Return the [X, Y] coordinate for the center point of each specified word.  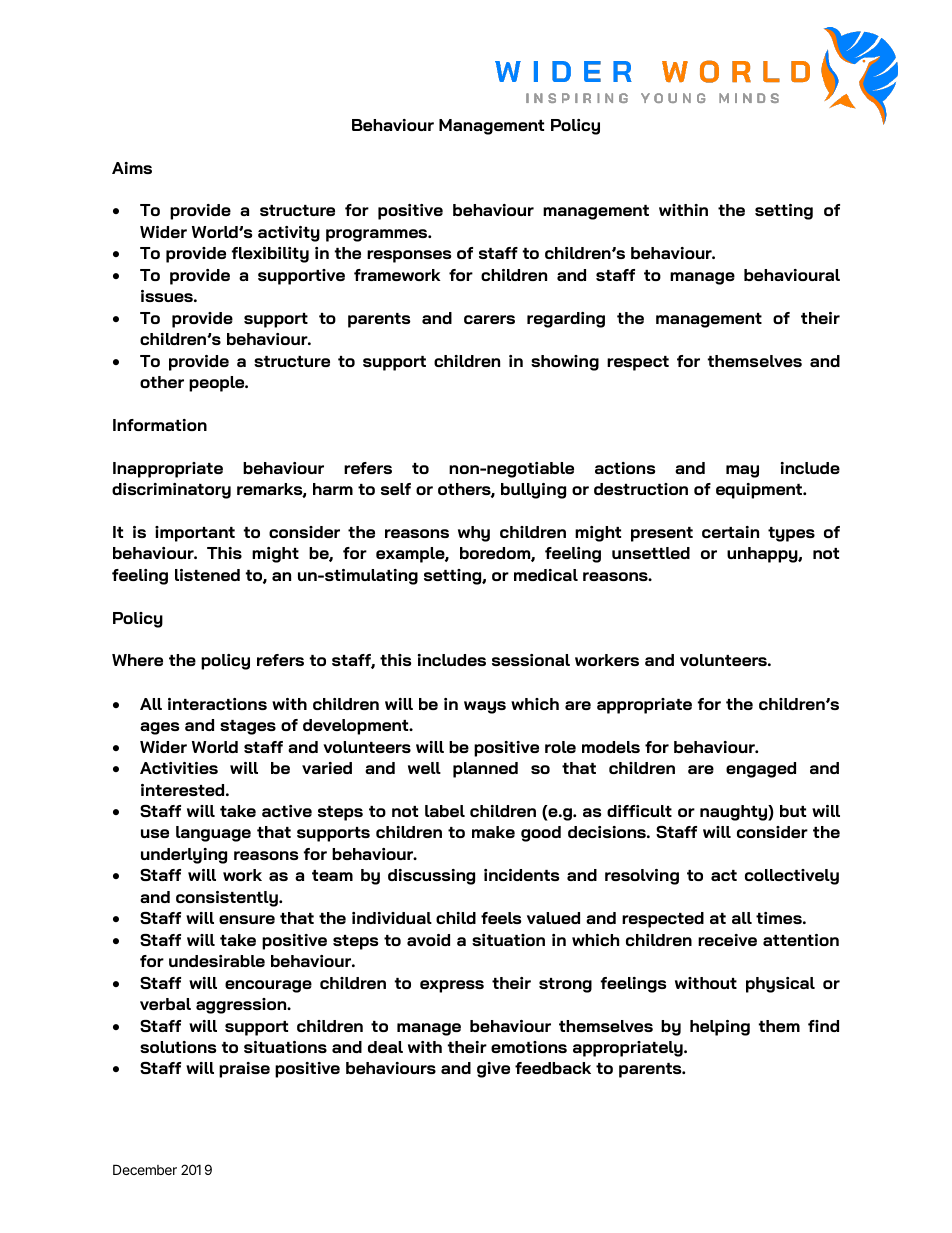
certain [730, 532]
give [493, 1070]
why [474, 534]
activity [289, 234]
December [145, 1169]
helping [720, 1028]
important [195, 534]
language [213, 834]
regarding [566, 320]
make [493, 832]
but [793, 811]
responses [409, 256]
